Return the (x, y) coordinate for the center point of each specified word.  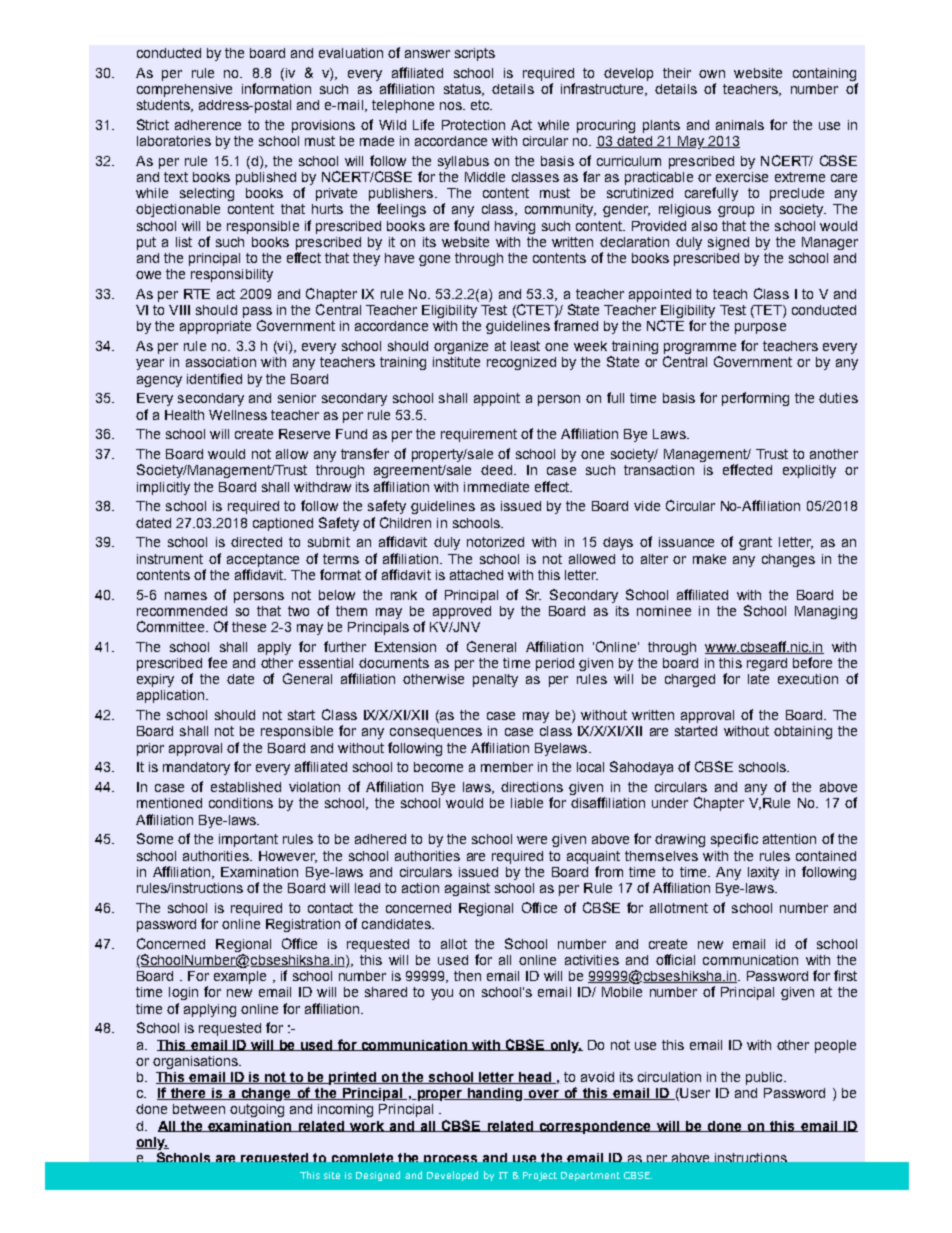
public (765, 1078)
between (199, 1109)
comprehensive (184, 90)
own (712, 74)
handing (495, 1094)
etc (481, 105)
